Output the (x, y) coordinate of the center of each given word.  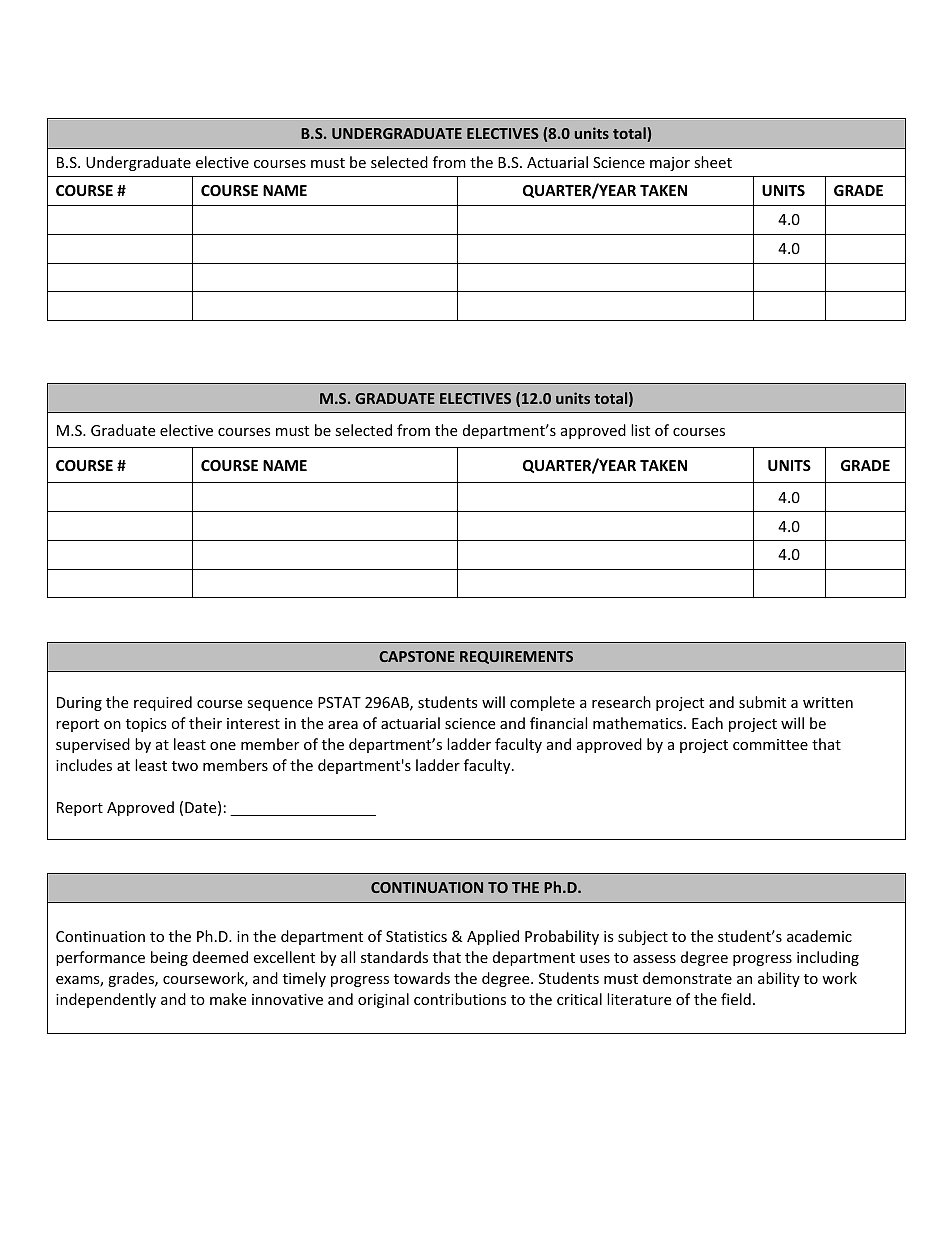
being (169, 958)
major (670, 164)
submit (762, 702)
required (163, 703)
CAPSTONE (417, 656)
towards (422, 978)
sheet (713, 162)
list (640, 430)
